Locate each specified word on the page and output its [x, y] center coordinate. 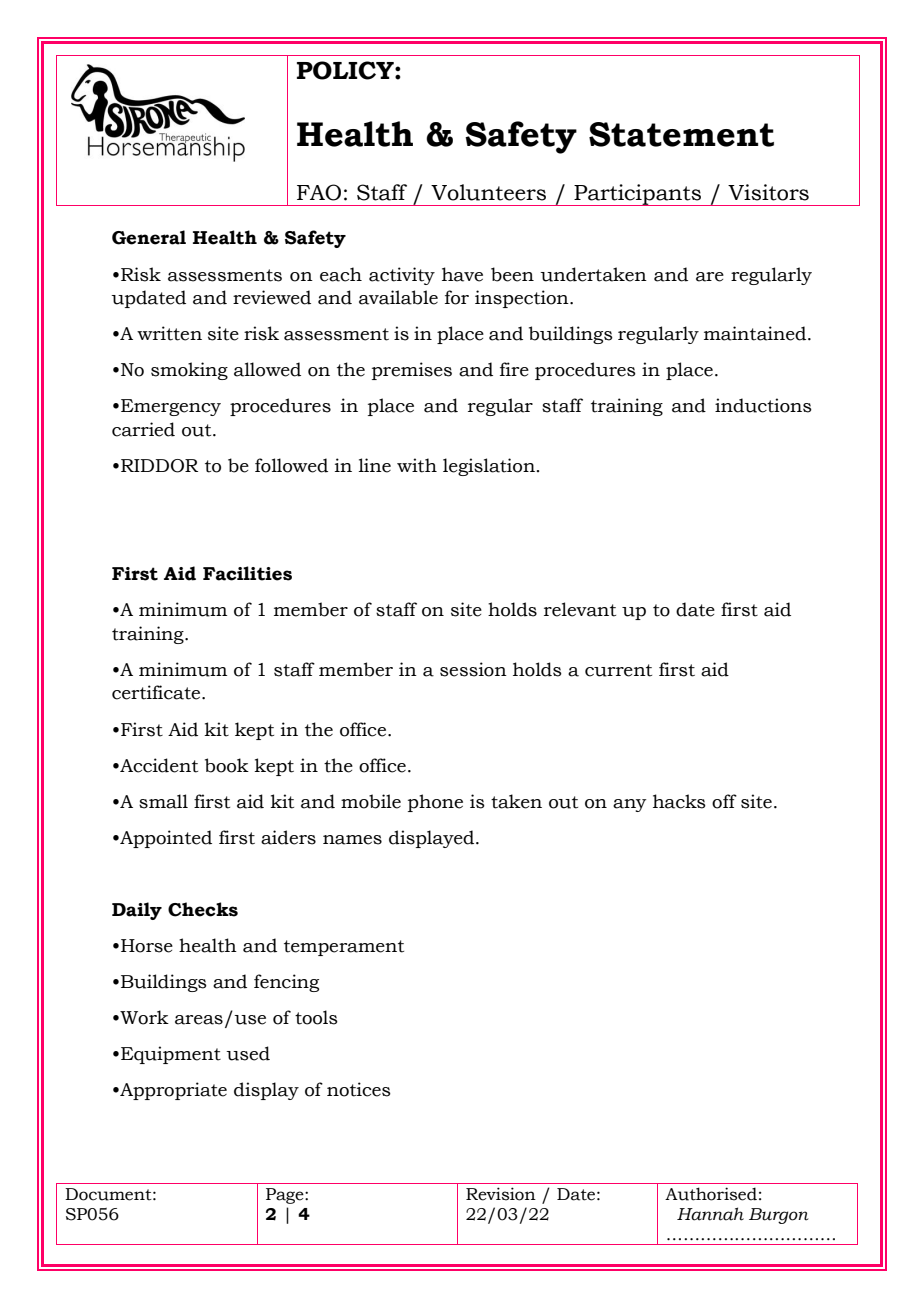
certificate [157, 692]
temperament [344, 948]
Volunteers [488, 192]
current [618, 670]
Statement [681, 134]
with [417, 465]
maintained [756, 333]
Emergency [171, 407]
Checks [203, 909]
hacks [679, 801]
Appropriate [172, 1091]
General [149, 237]
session [473, 669]
